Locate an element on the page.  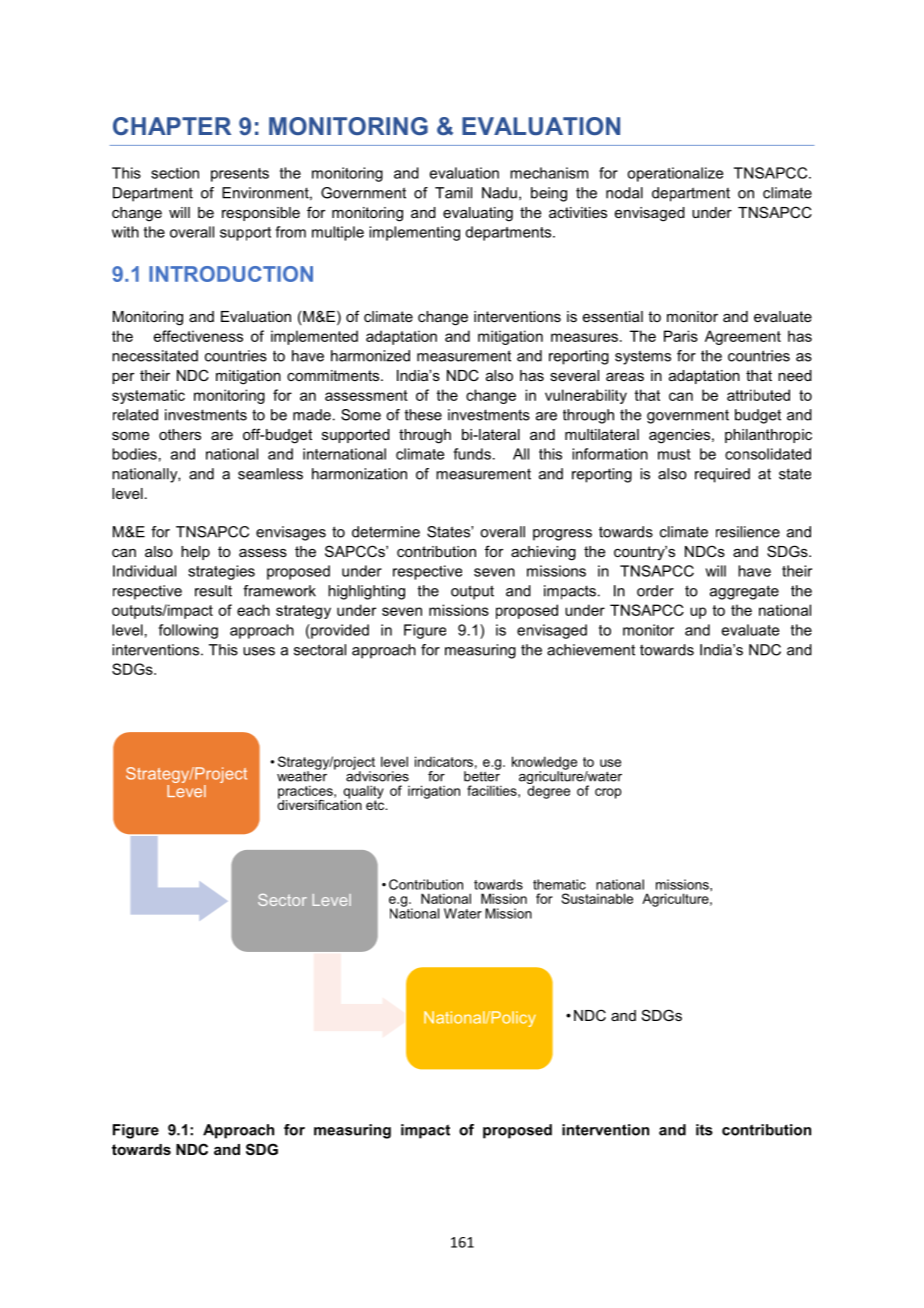
Sustainable is located at coordinates (597, 898).
